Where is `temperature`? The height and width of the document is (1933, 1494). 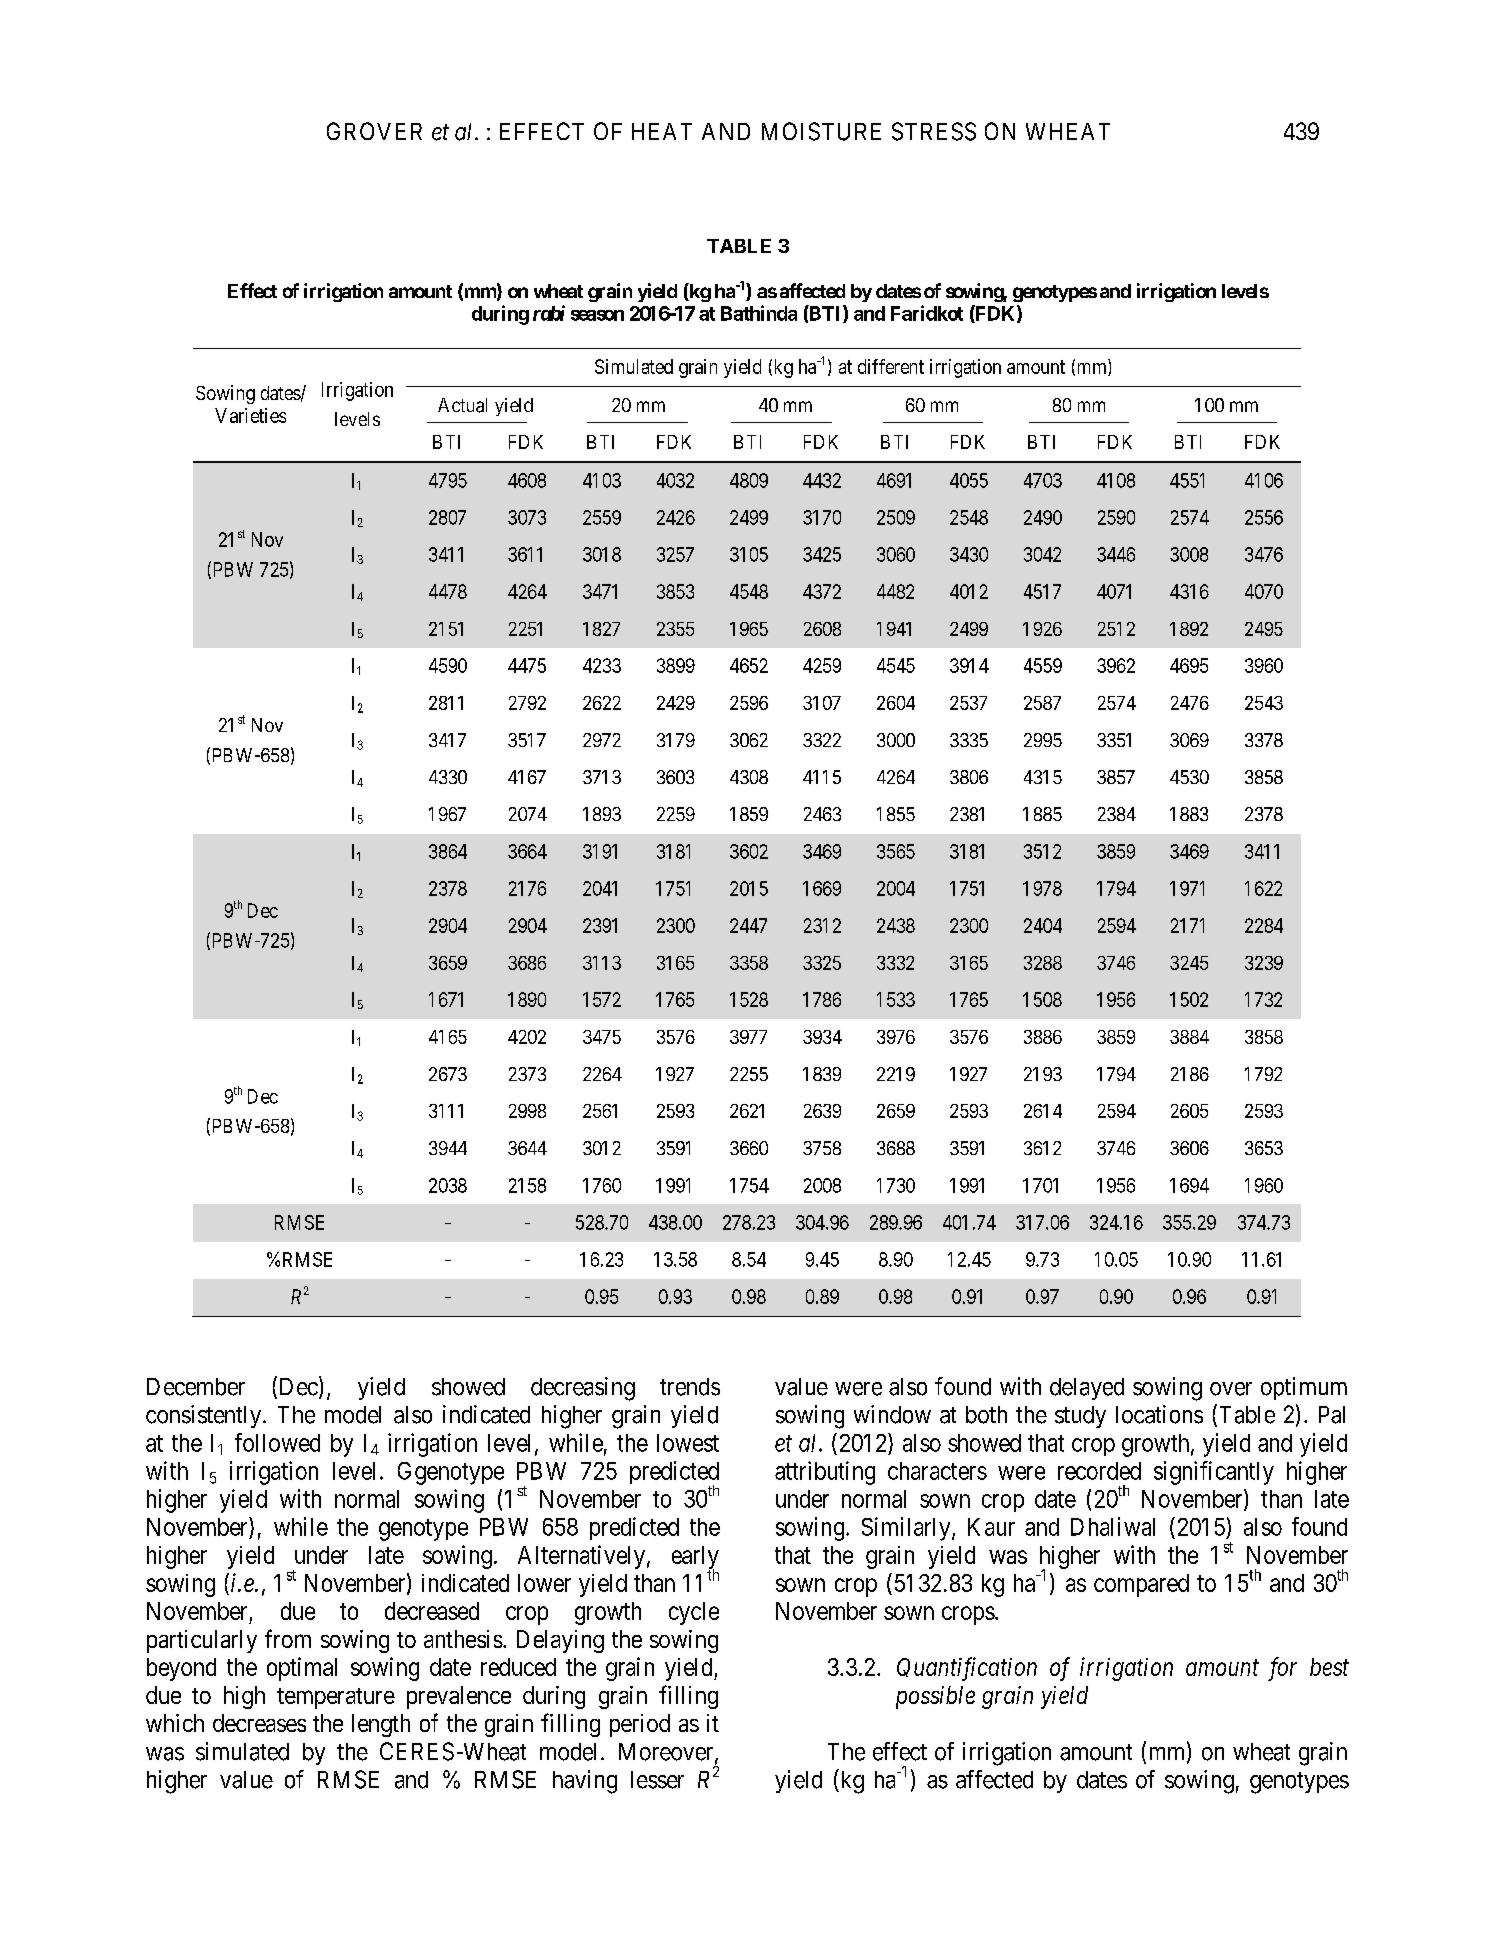 temperature is located at coordinates (336, 1698).
